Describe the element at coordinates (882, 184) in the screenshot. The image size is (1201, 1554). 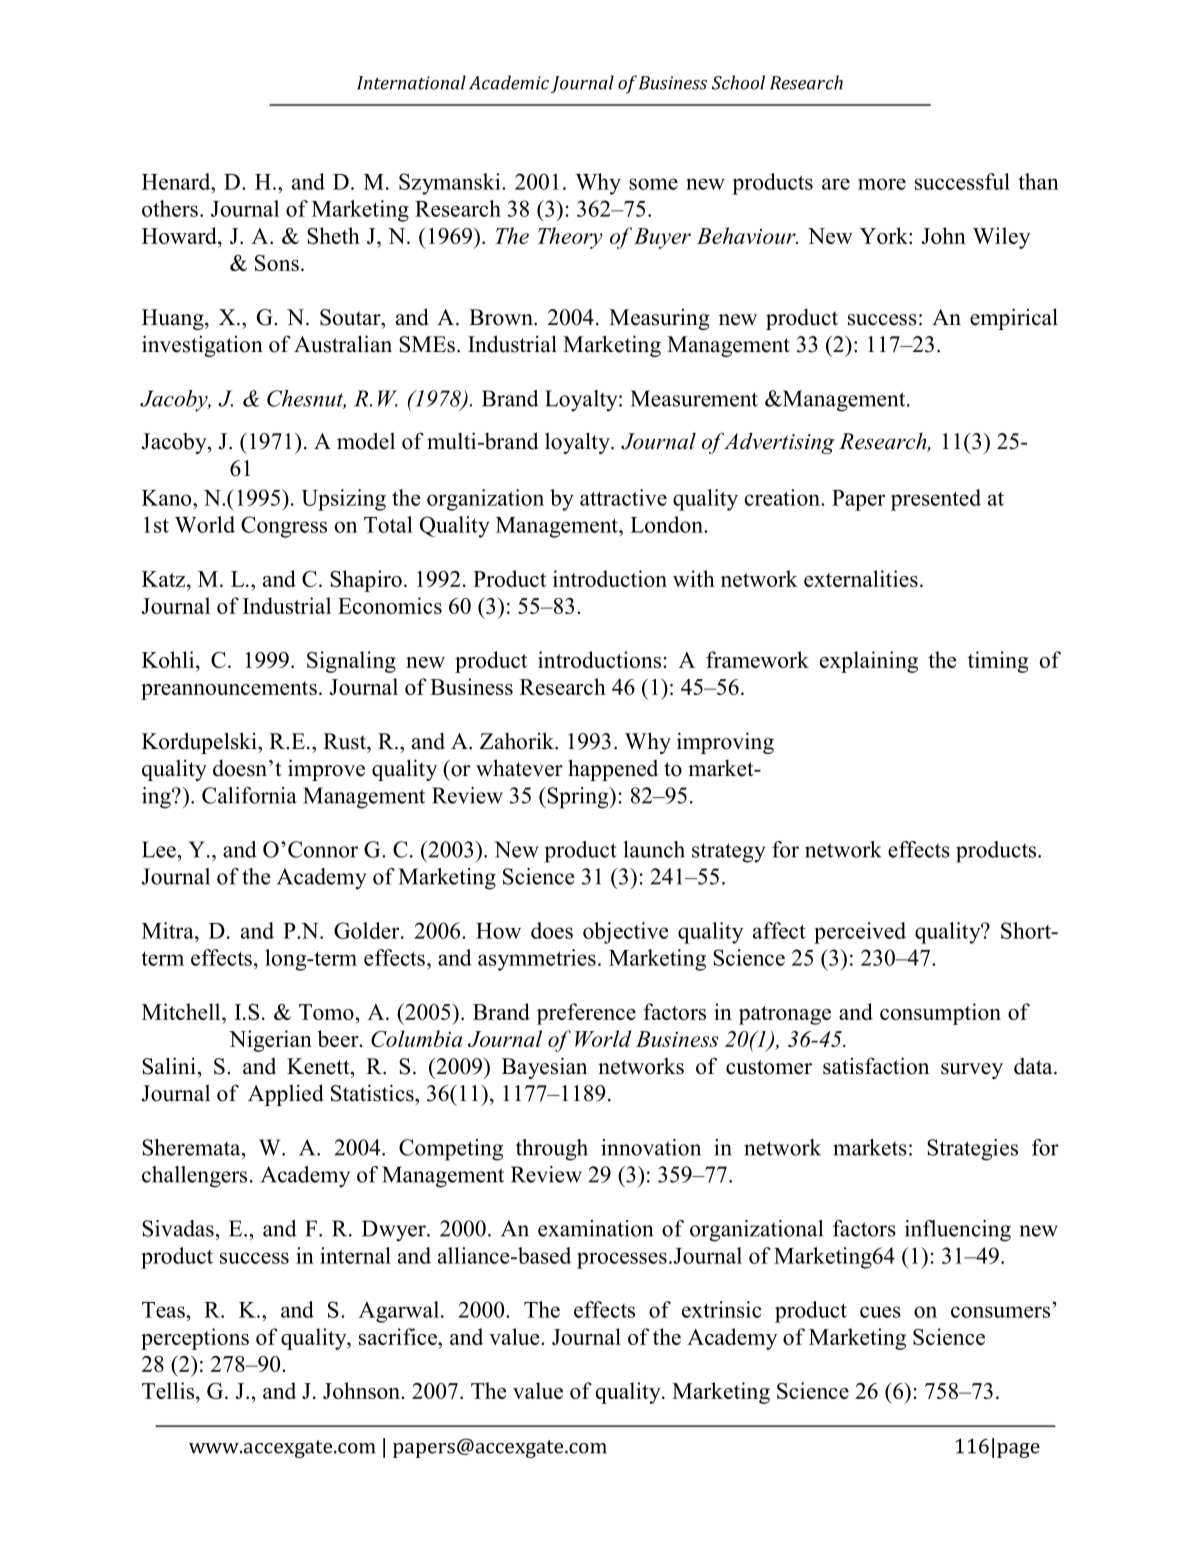
I see `more` at that location.
